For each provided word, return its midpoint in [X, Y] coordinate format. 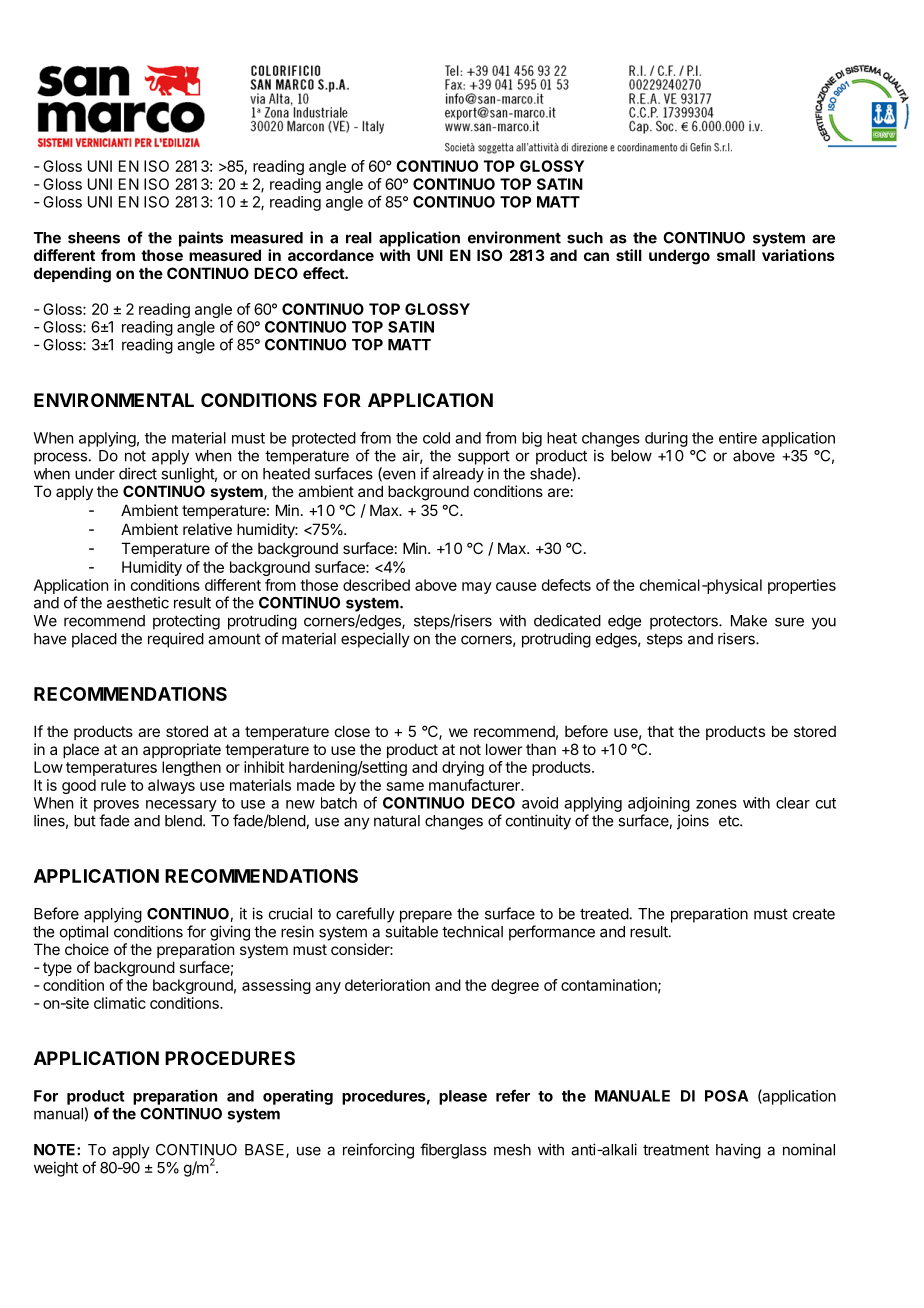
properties [802, 586]
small [736, 255]
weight [56, 1169]
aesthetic [138, 602]
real [359, 238]
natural [397, 821]
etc [730, 821]
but [85, 821]
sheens [94, 238]
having [738, 1151]
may [477, 588]
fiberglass [453, 1151]
